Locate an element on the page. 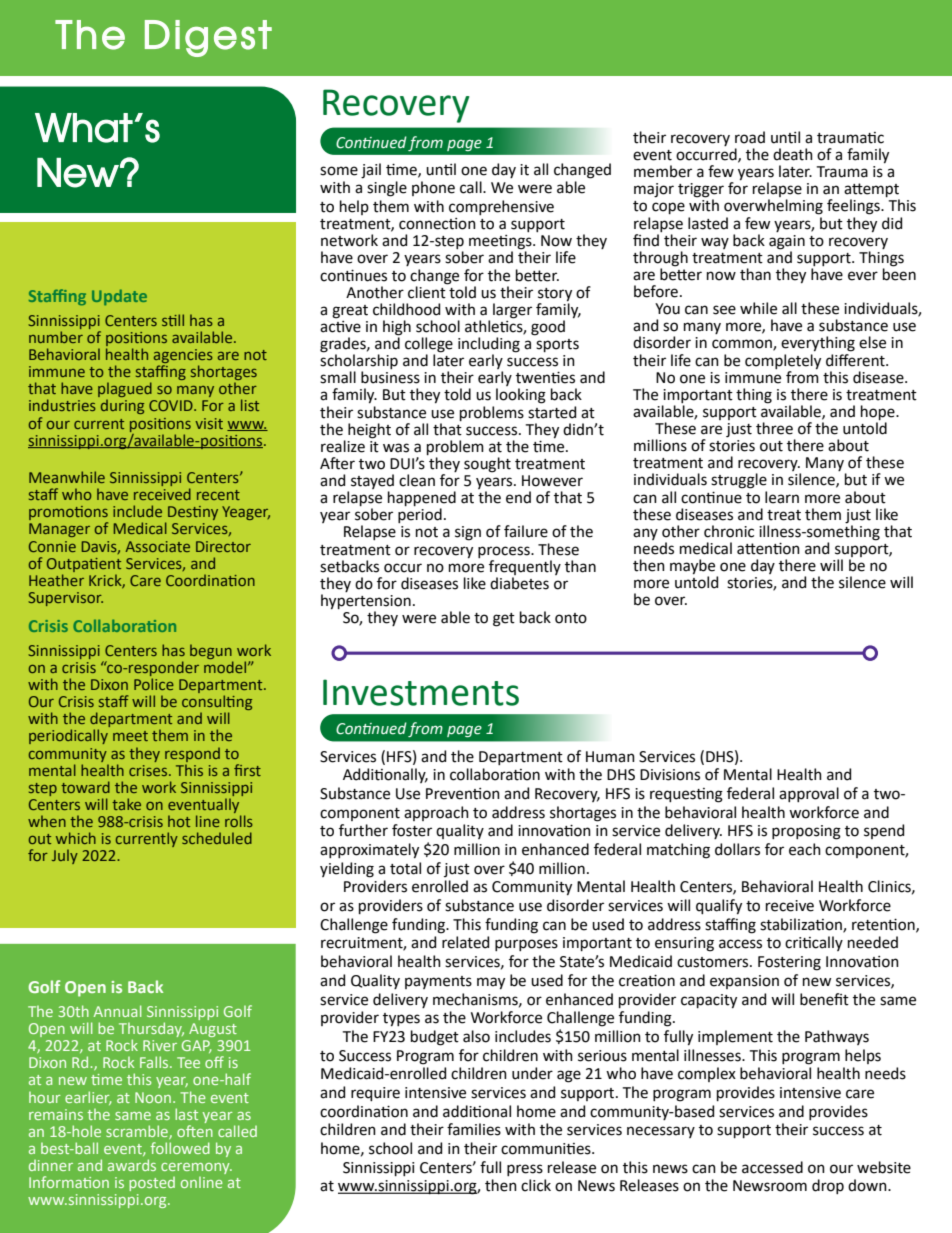 This document has width=952, height=1233. sought is located at coordinates (487, 465).
